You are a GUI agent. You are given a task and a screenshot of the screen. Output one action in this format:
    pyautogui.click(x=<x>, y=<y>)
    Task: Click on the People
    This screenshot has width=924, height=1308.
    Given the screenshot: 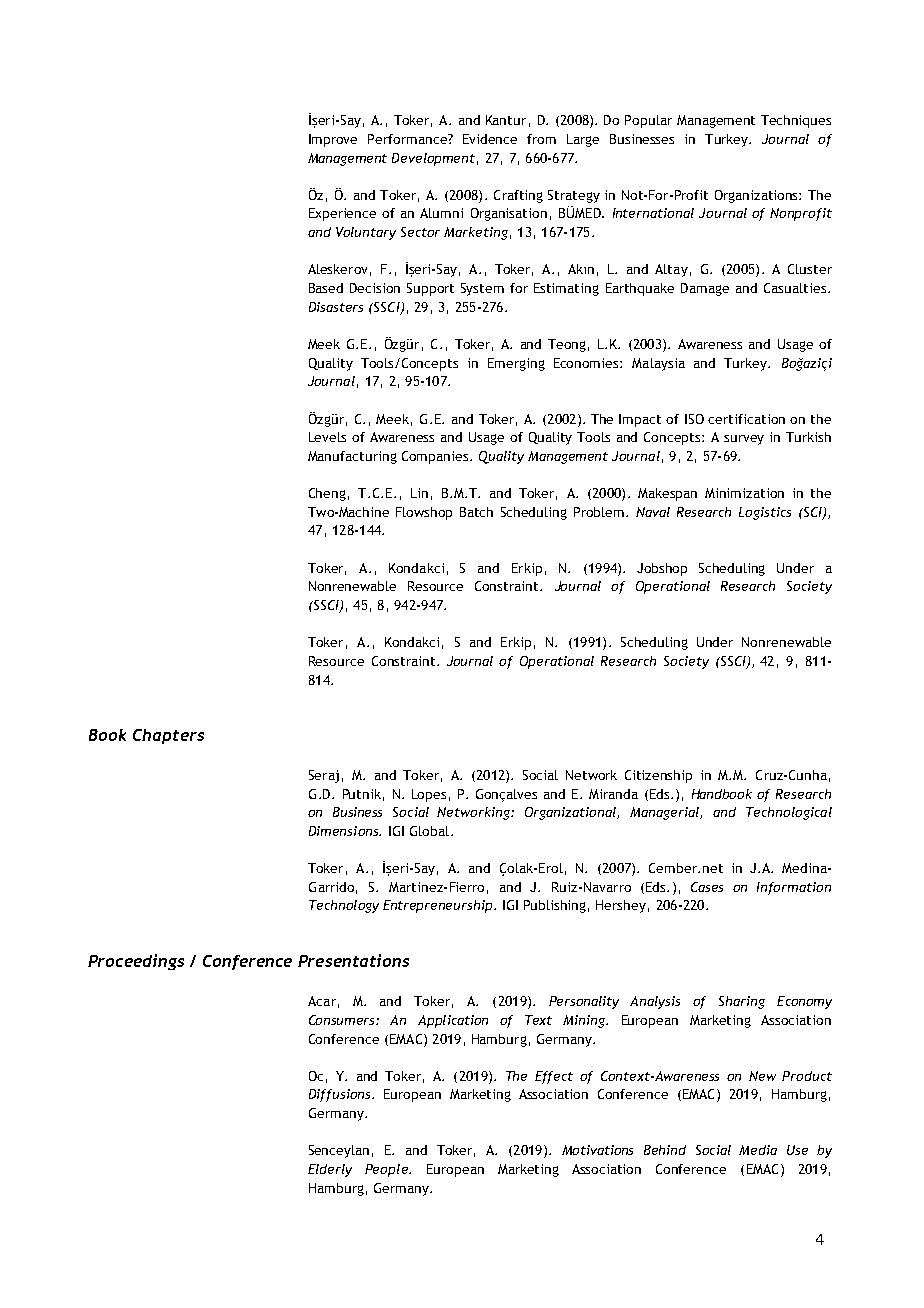 What is the action you would take?
    pyautogui.click(x=387, y=1170)
